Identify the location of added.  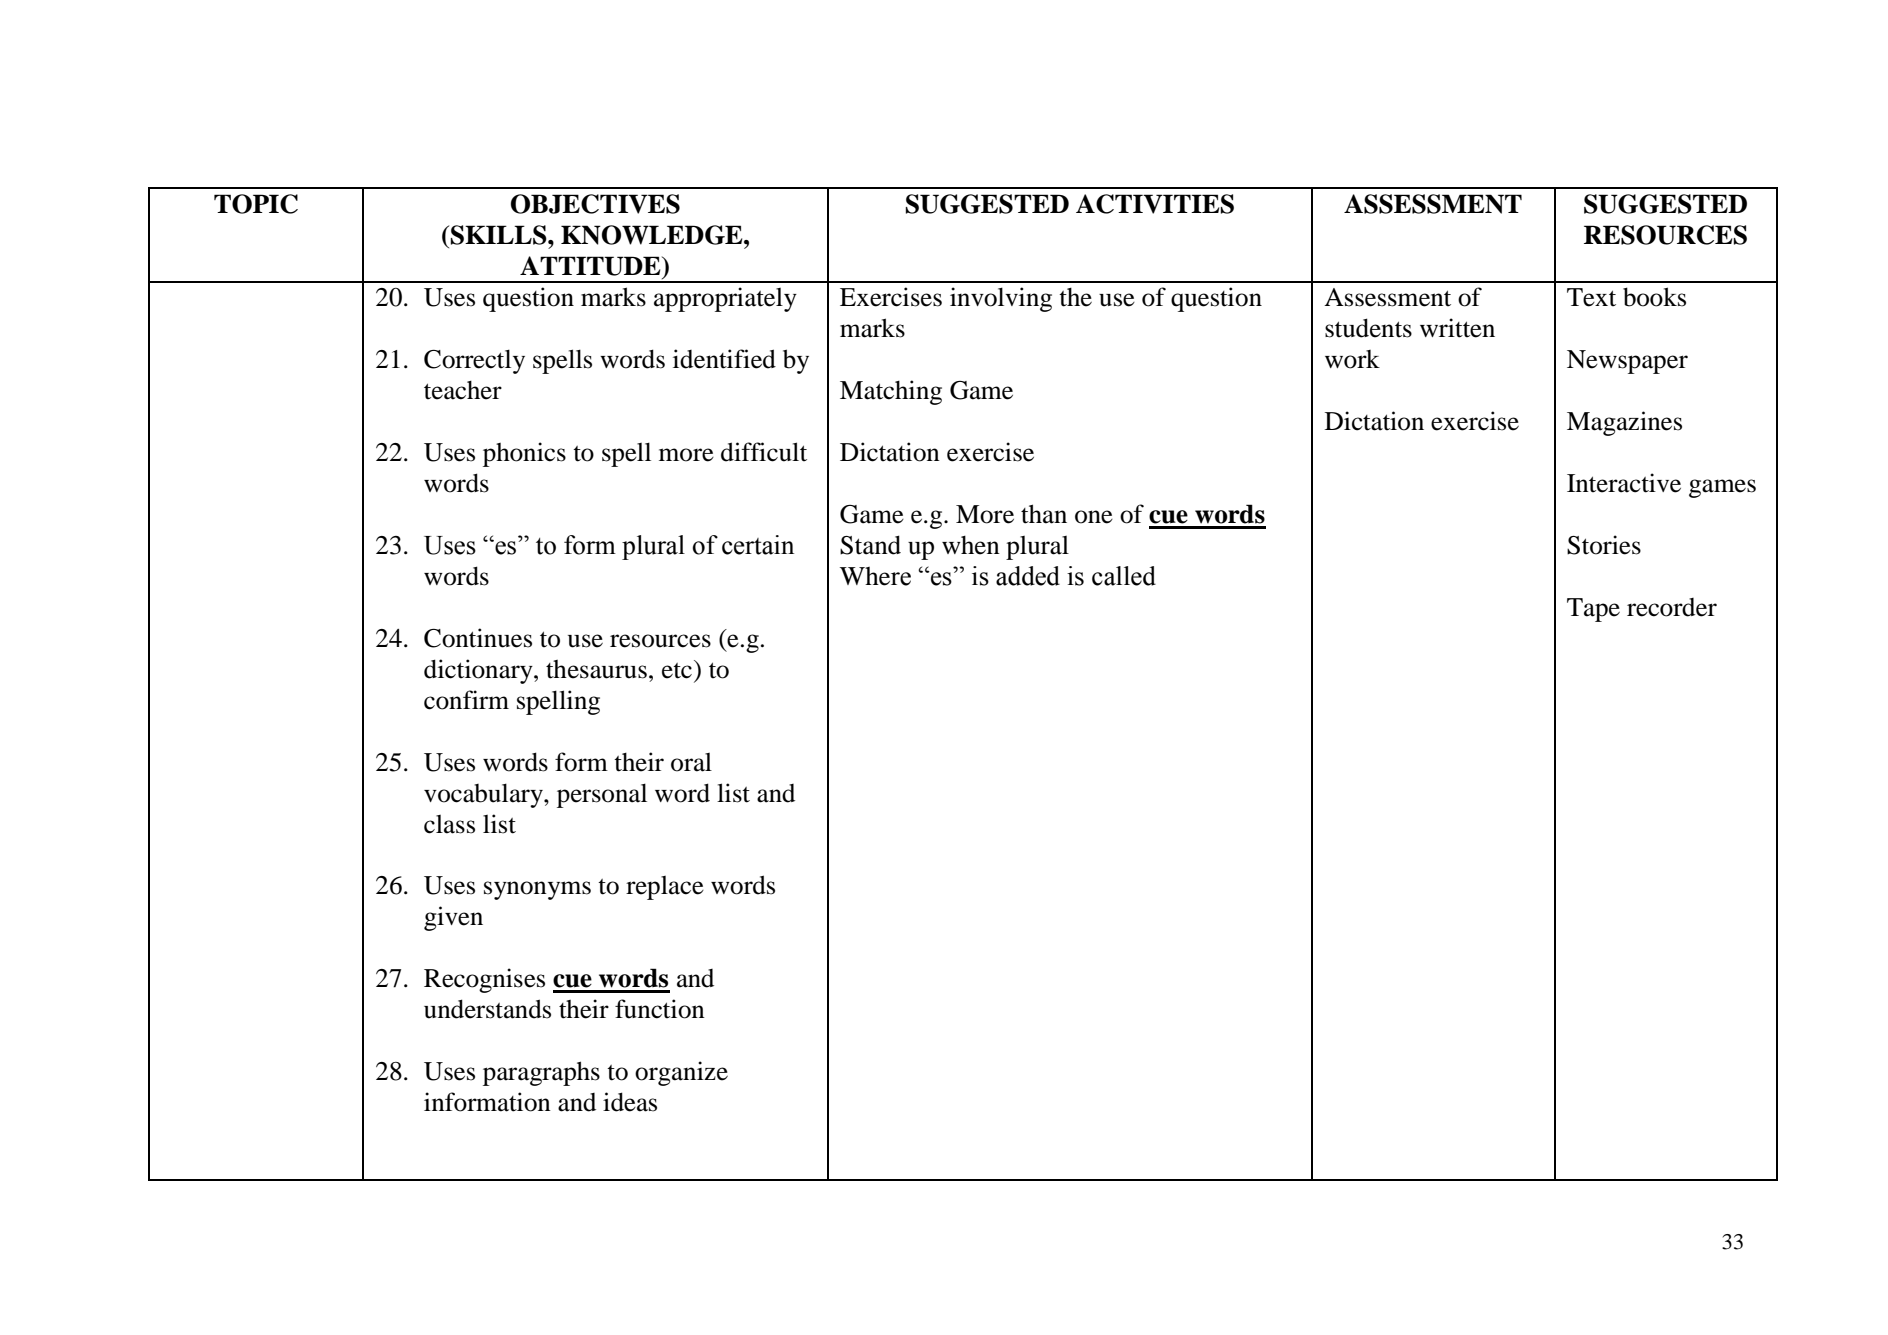
(1028, 576).
